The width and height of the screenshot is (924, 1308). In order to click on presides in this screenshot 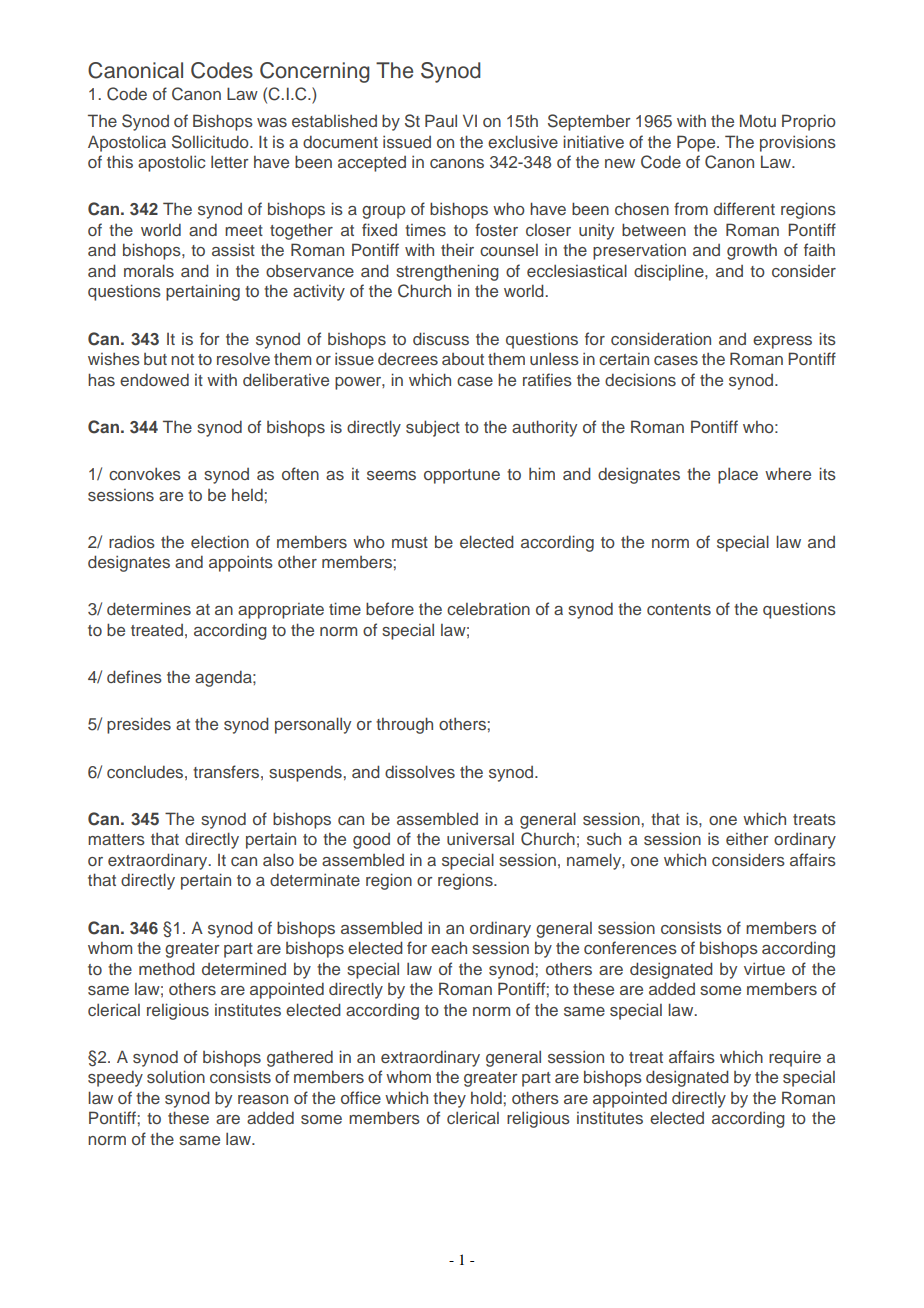, I will do `click(139, 725)`.
